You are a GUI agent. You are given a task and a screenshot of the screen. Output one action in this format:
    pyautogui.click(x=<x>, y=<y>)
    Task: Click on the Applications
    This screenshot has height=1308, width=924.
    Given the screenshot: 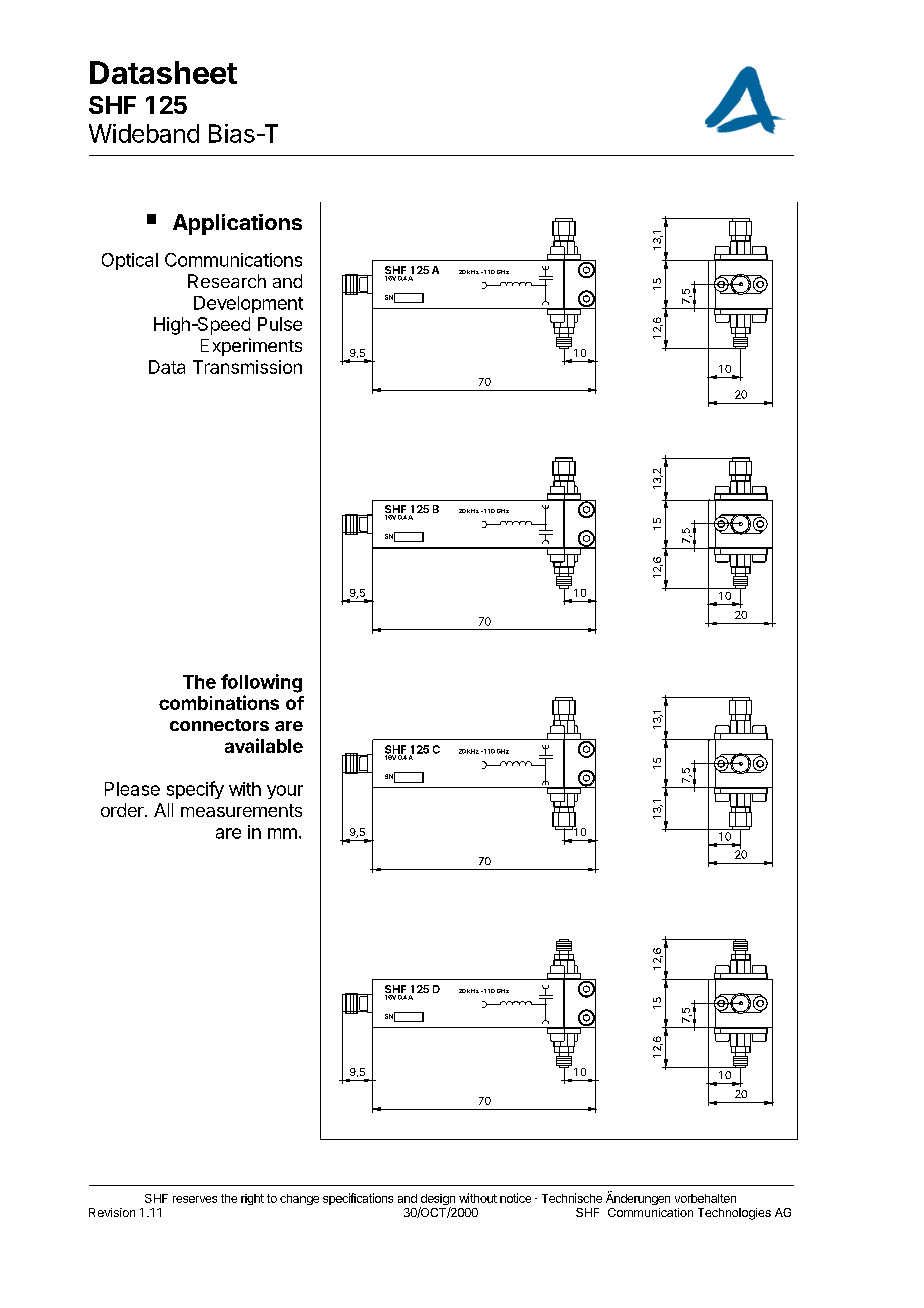 What is the action you would take?
    pyautogui.click(x=237, y=224)
